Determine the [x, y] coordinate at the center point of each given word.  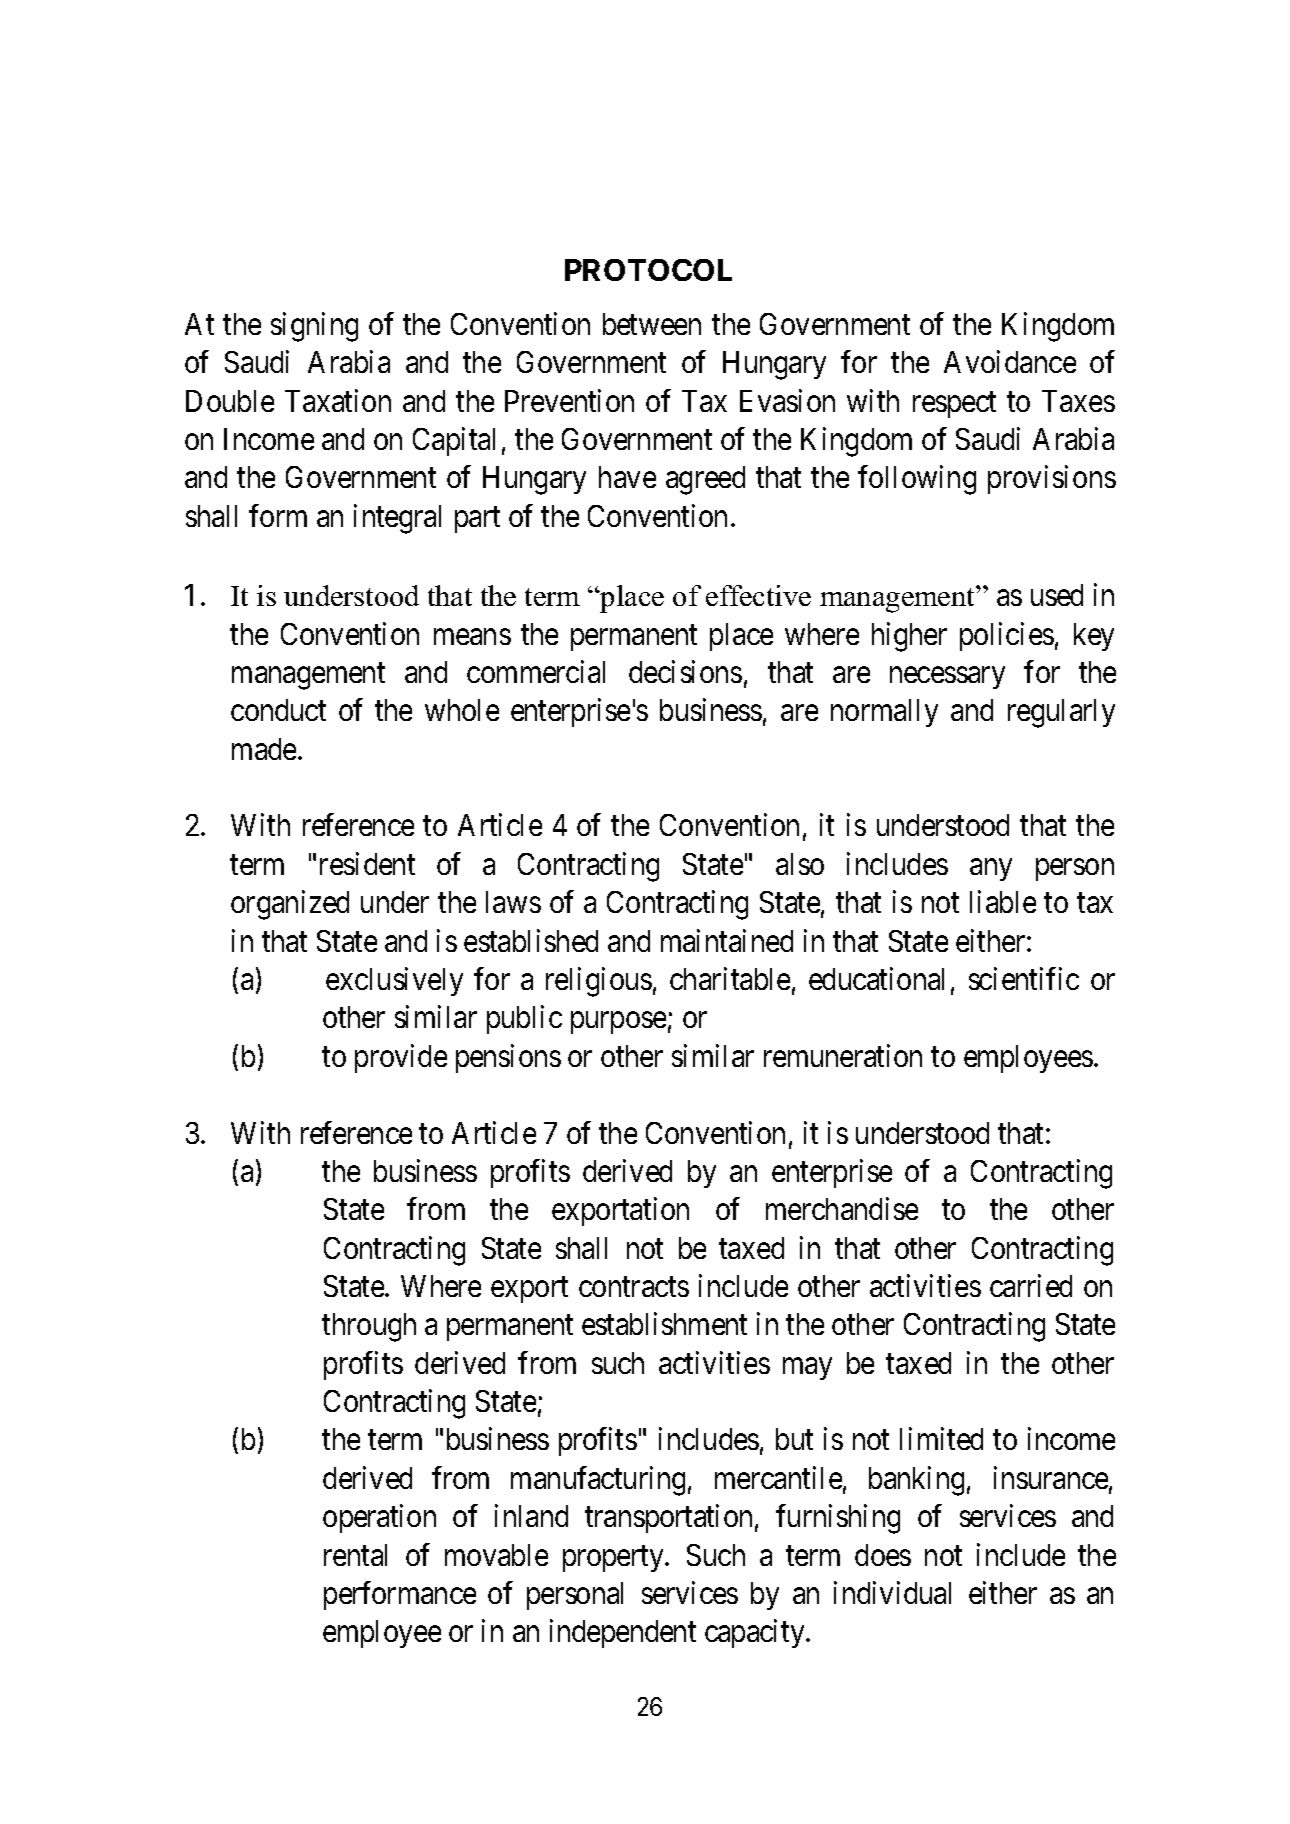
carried [1031, 1285]
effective [758, 595]
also [800, 864]
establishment [664, 1324]
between [652, 324]
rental [355, 1555]
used [1057, 595]
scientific [1024, 978]
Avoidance [1010, 362]
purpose [618, 1023]
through [369, 1327]
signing [314, 327]
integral [397, 519]
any [991, 870]
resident [367, 863]
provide [401, 1058]
